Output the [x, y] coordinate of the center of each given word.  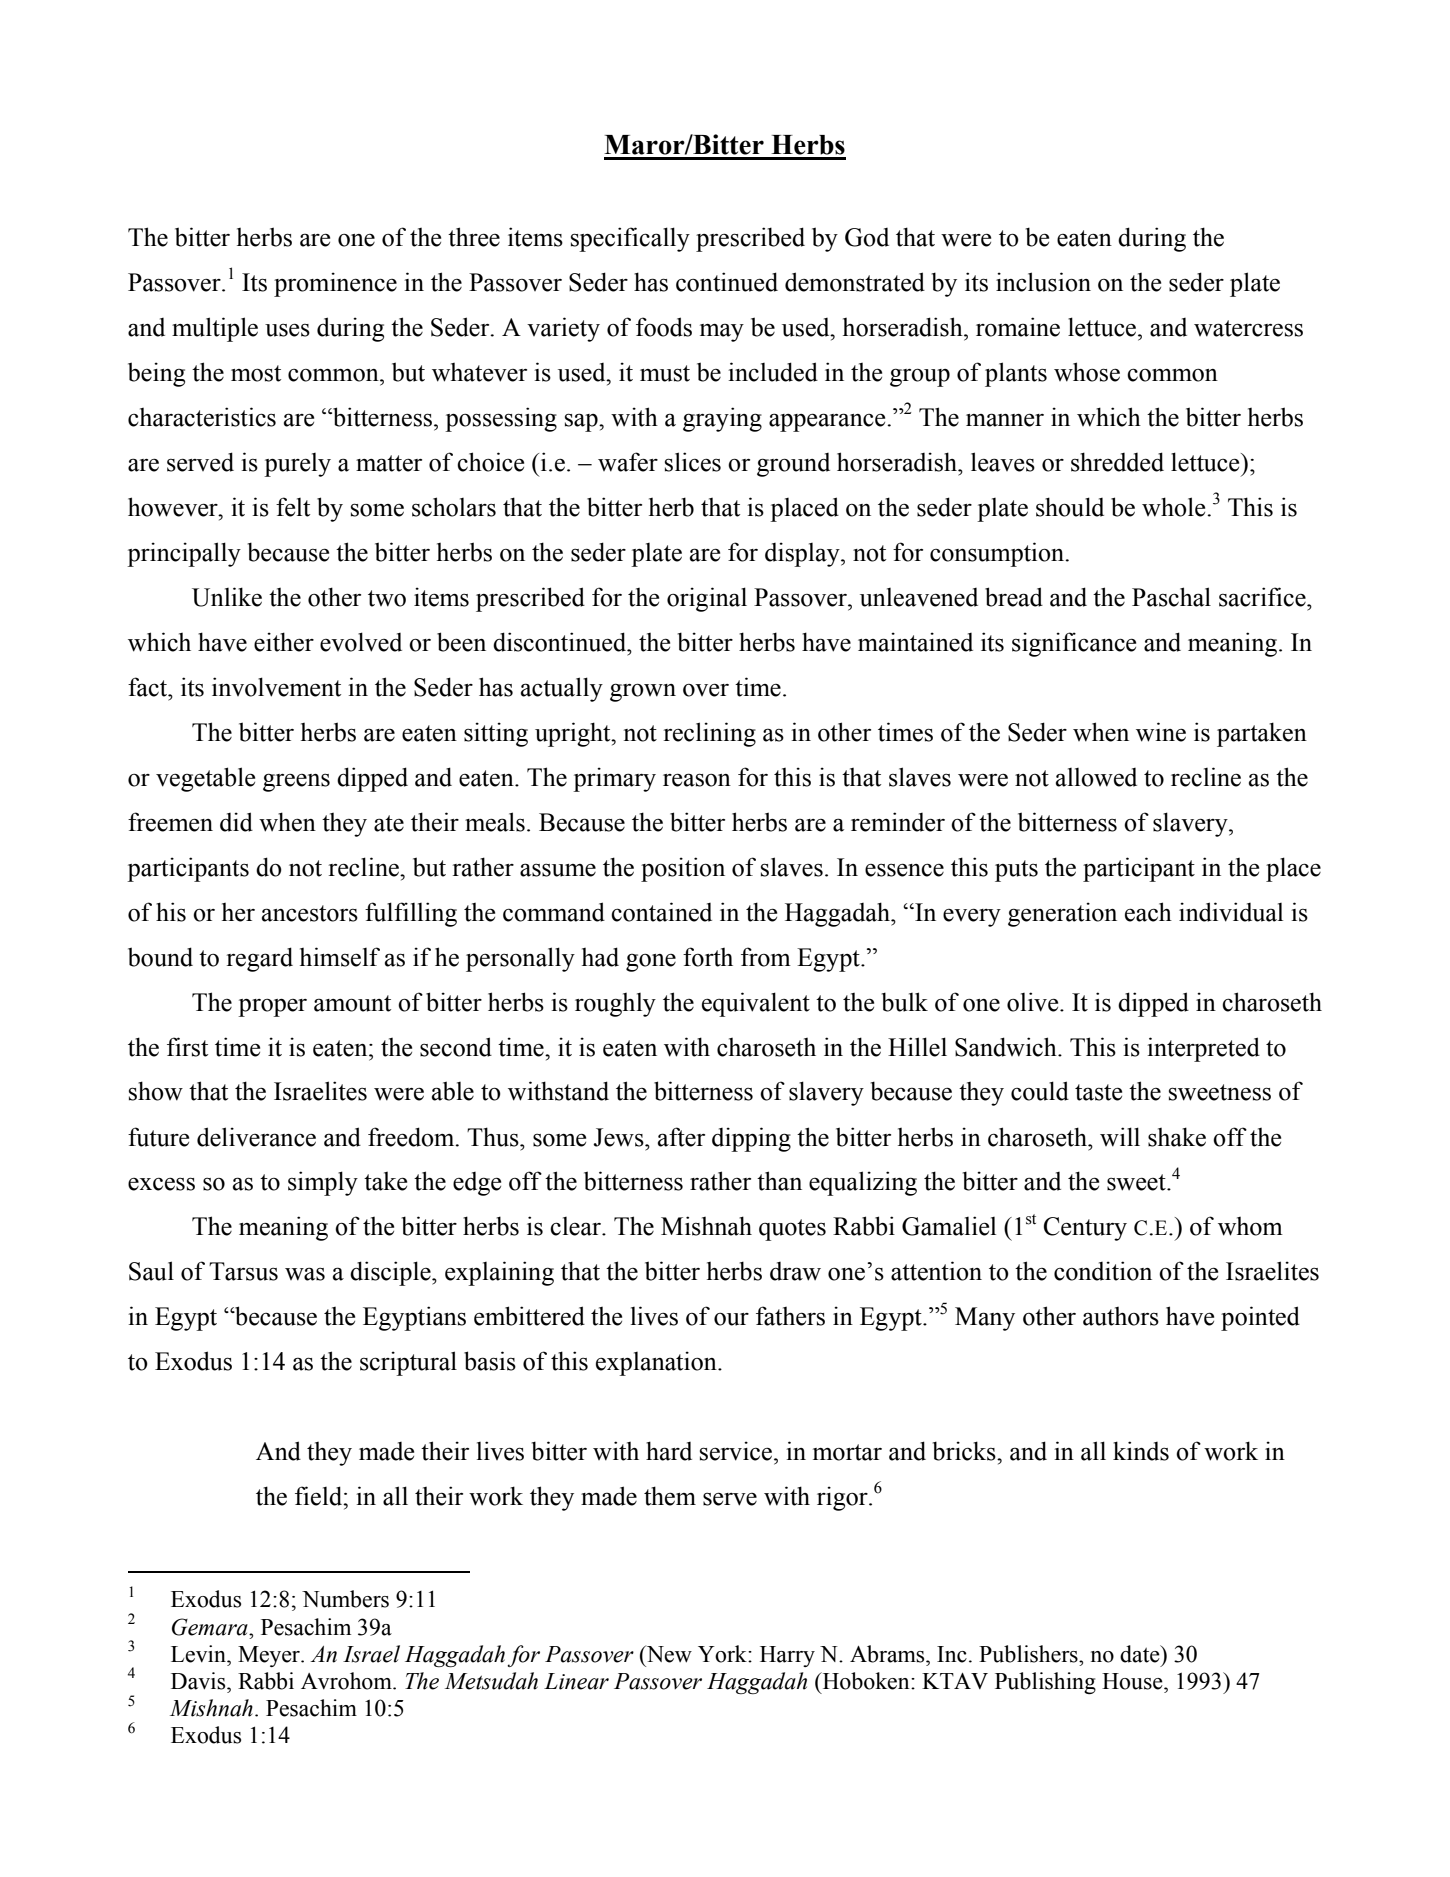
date [1141, 1654]
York [723, 1654]
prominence [335, 284]
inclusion [1043, 282]
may [722, 332]
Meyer [270, 1656]
